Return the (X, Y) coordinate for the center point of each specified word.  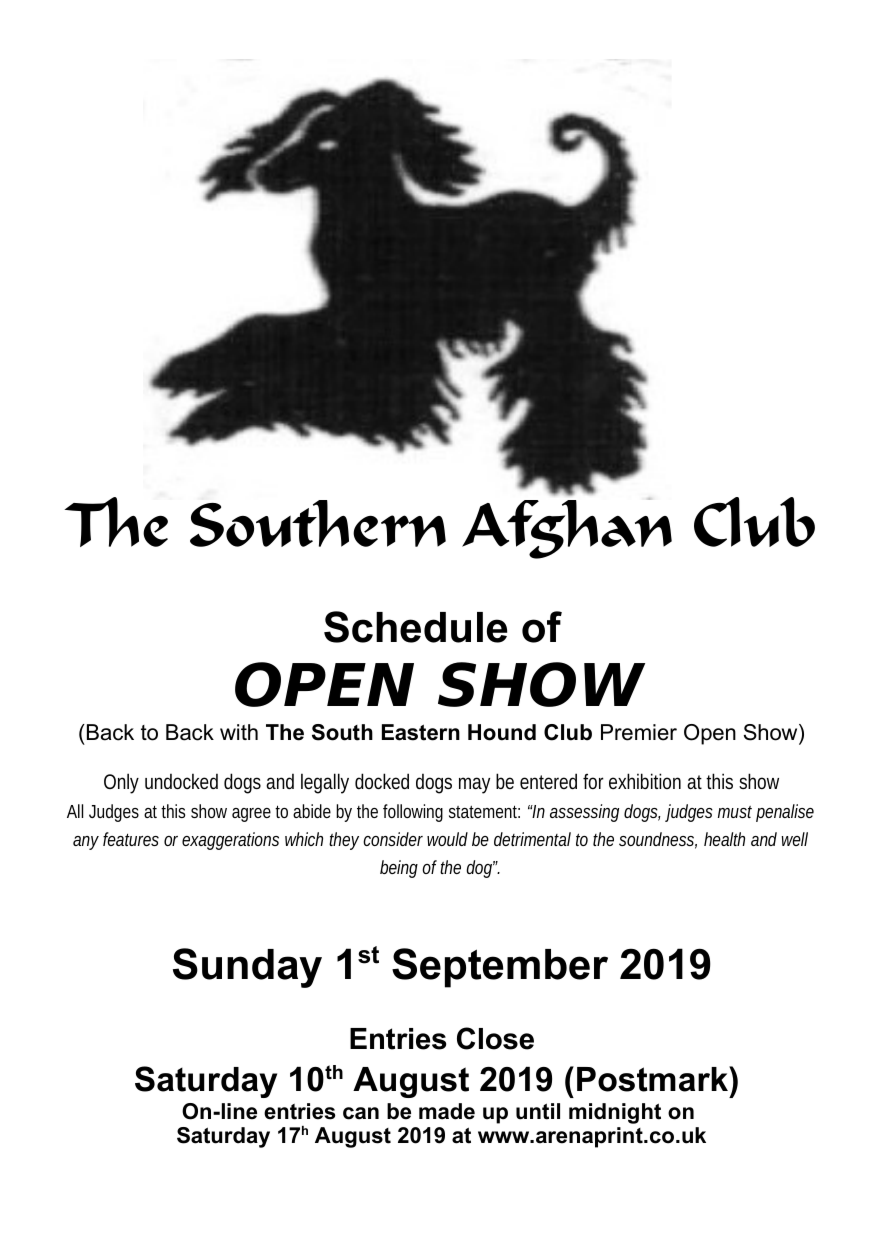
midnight (615, 1113)
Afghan (567, 527)
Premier (639, 732)
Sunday (247, 968)
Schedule (415, 627)
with (239, 732)
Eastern (421, 732)
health (724, 839)
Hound (502, 732)
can (361, 1113)
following (413, 813)
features (131, 839)
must (735, 812)
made (447, 1111)
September (500, 968)
